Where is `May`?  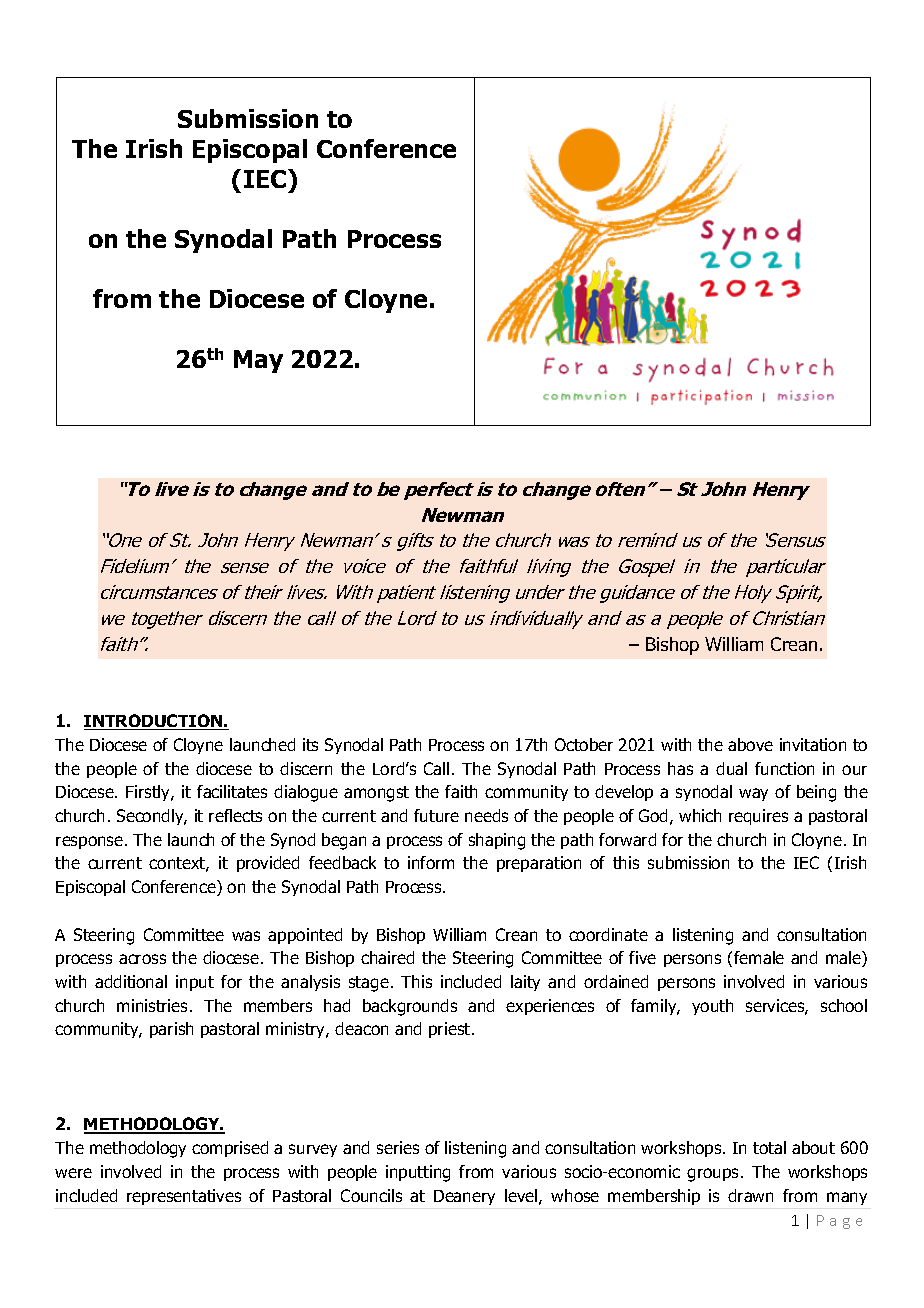 May is located at coordinates (258, 361).
